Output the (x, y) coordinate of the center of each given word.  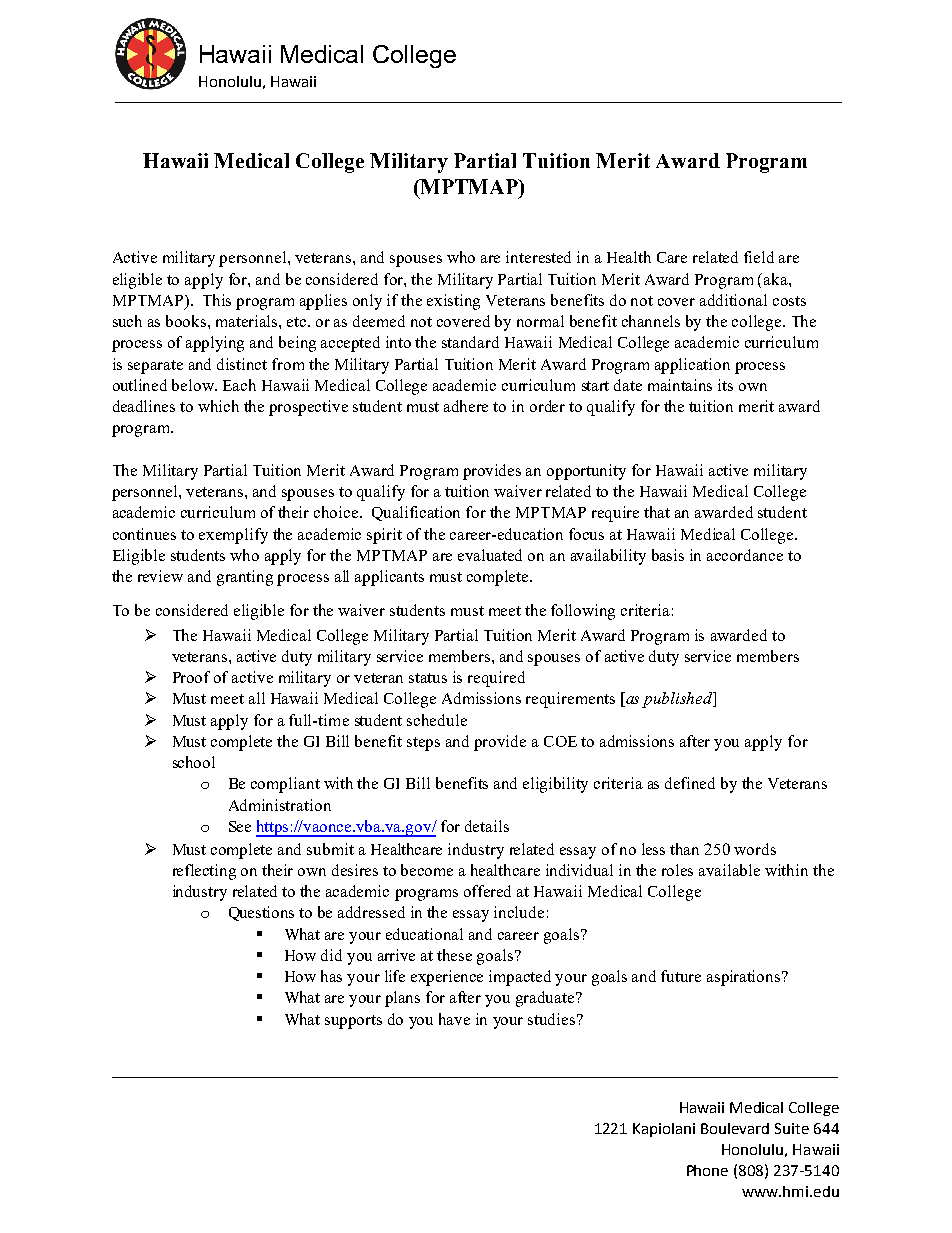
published (678, 700)
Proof (191, 677)
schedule (437, 720)
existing (453, 302)
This (217, 300)
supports (353, 1022)
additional (733, 300)
